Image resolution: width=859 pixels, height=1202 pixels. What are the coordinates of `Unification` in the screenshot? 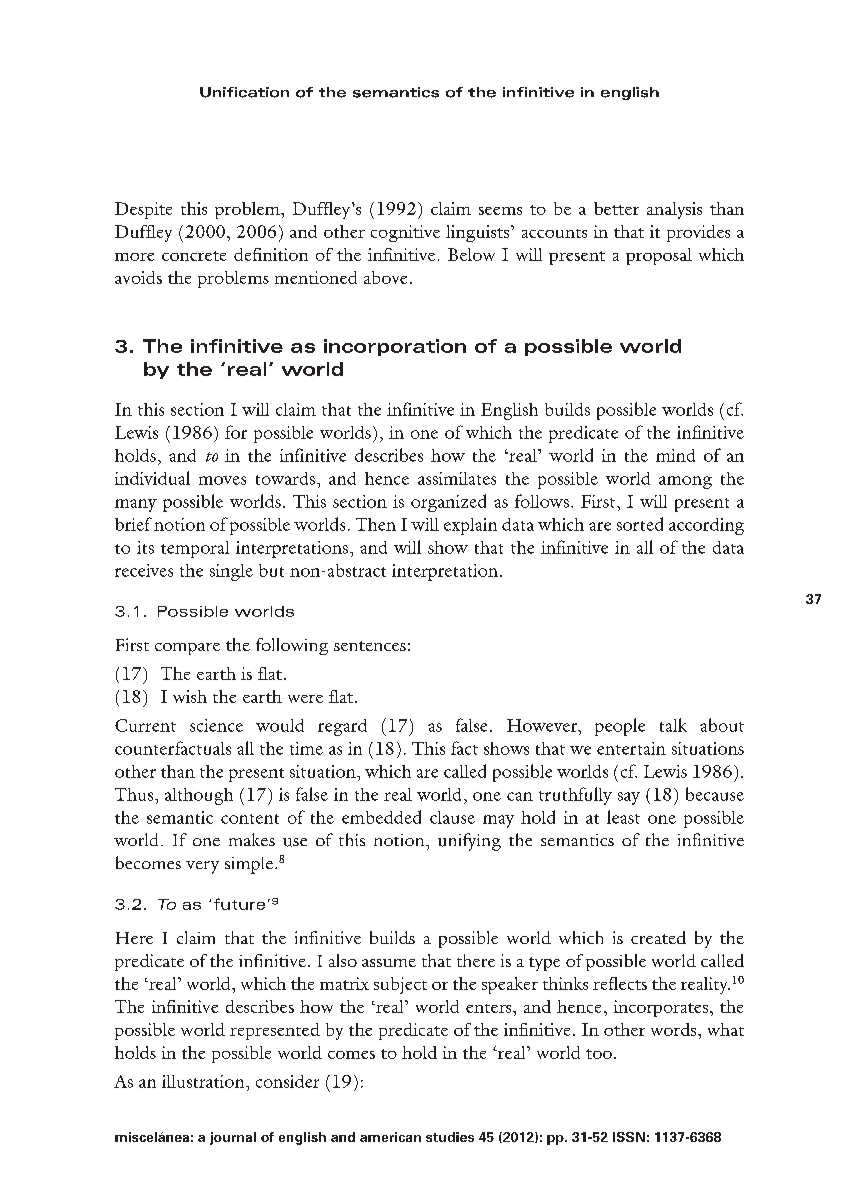 It's located at (244, 92).
